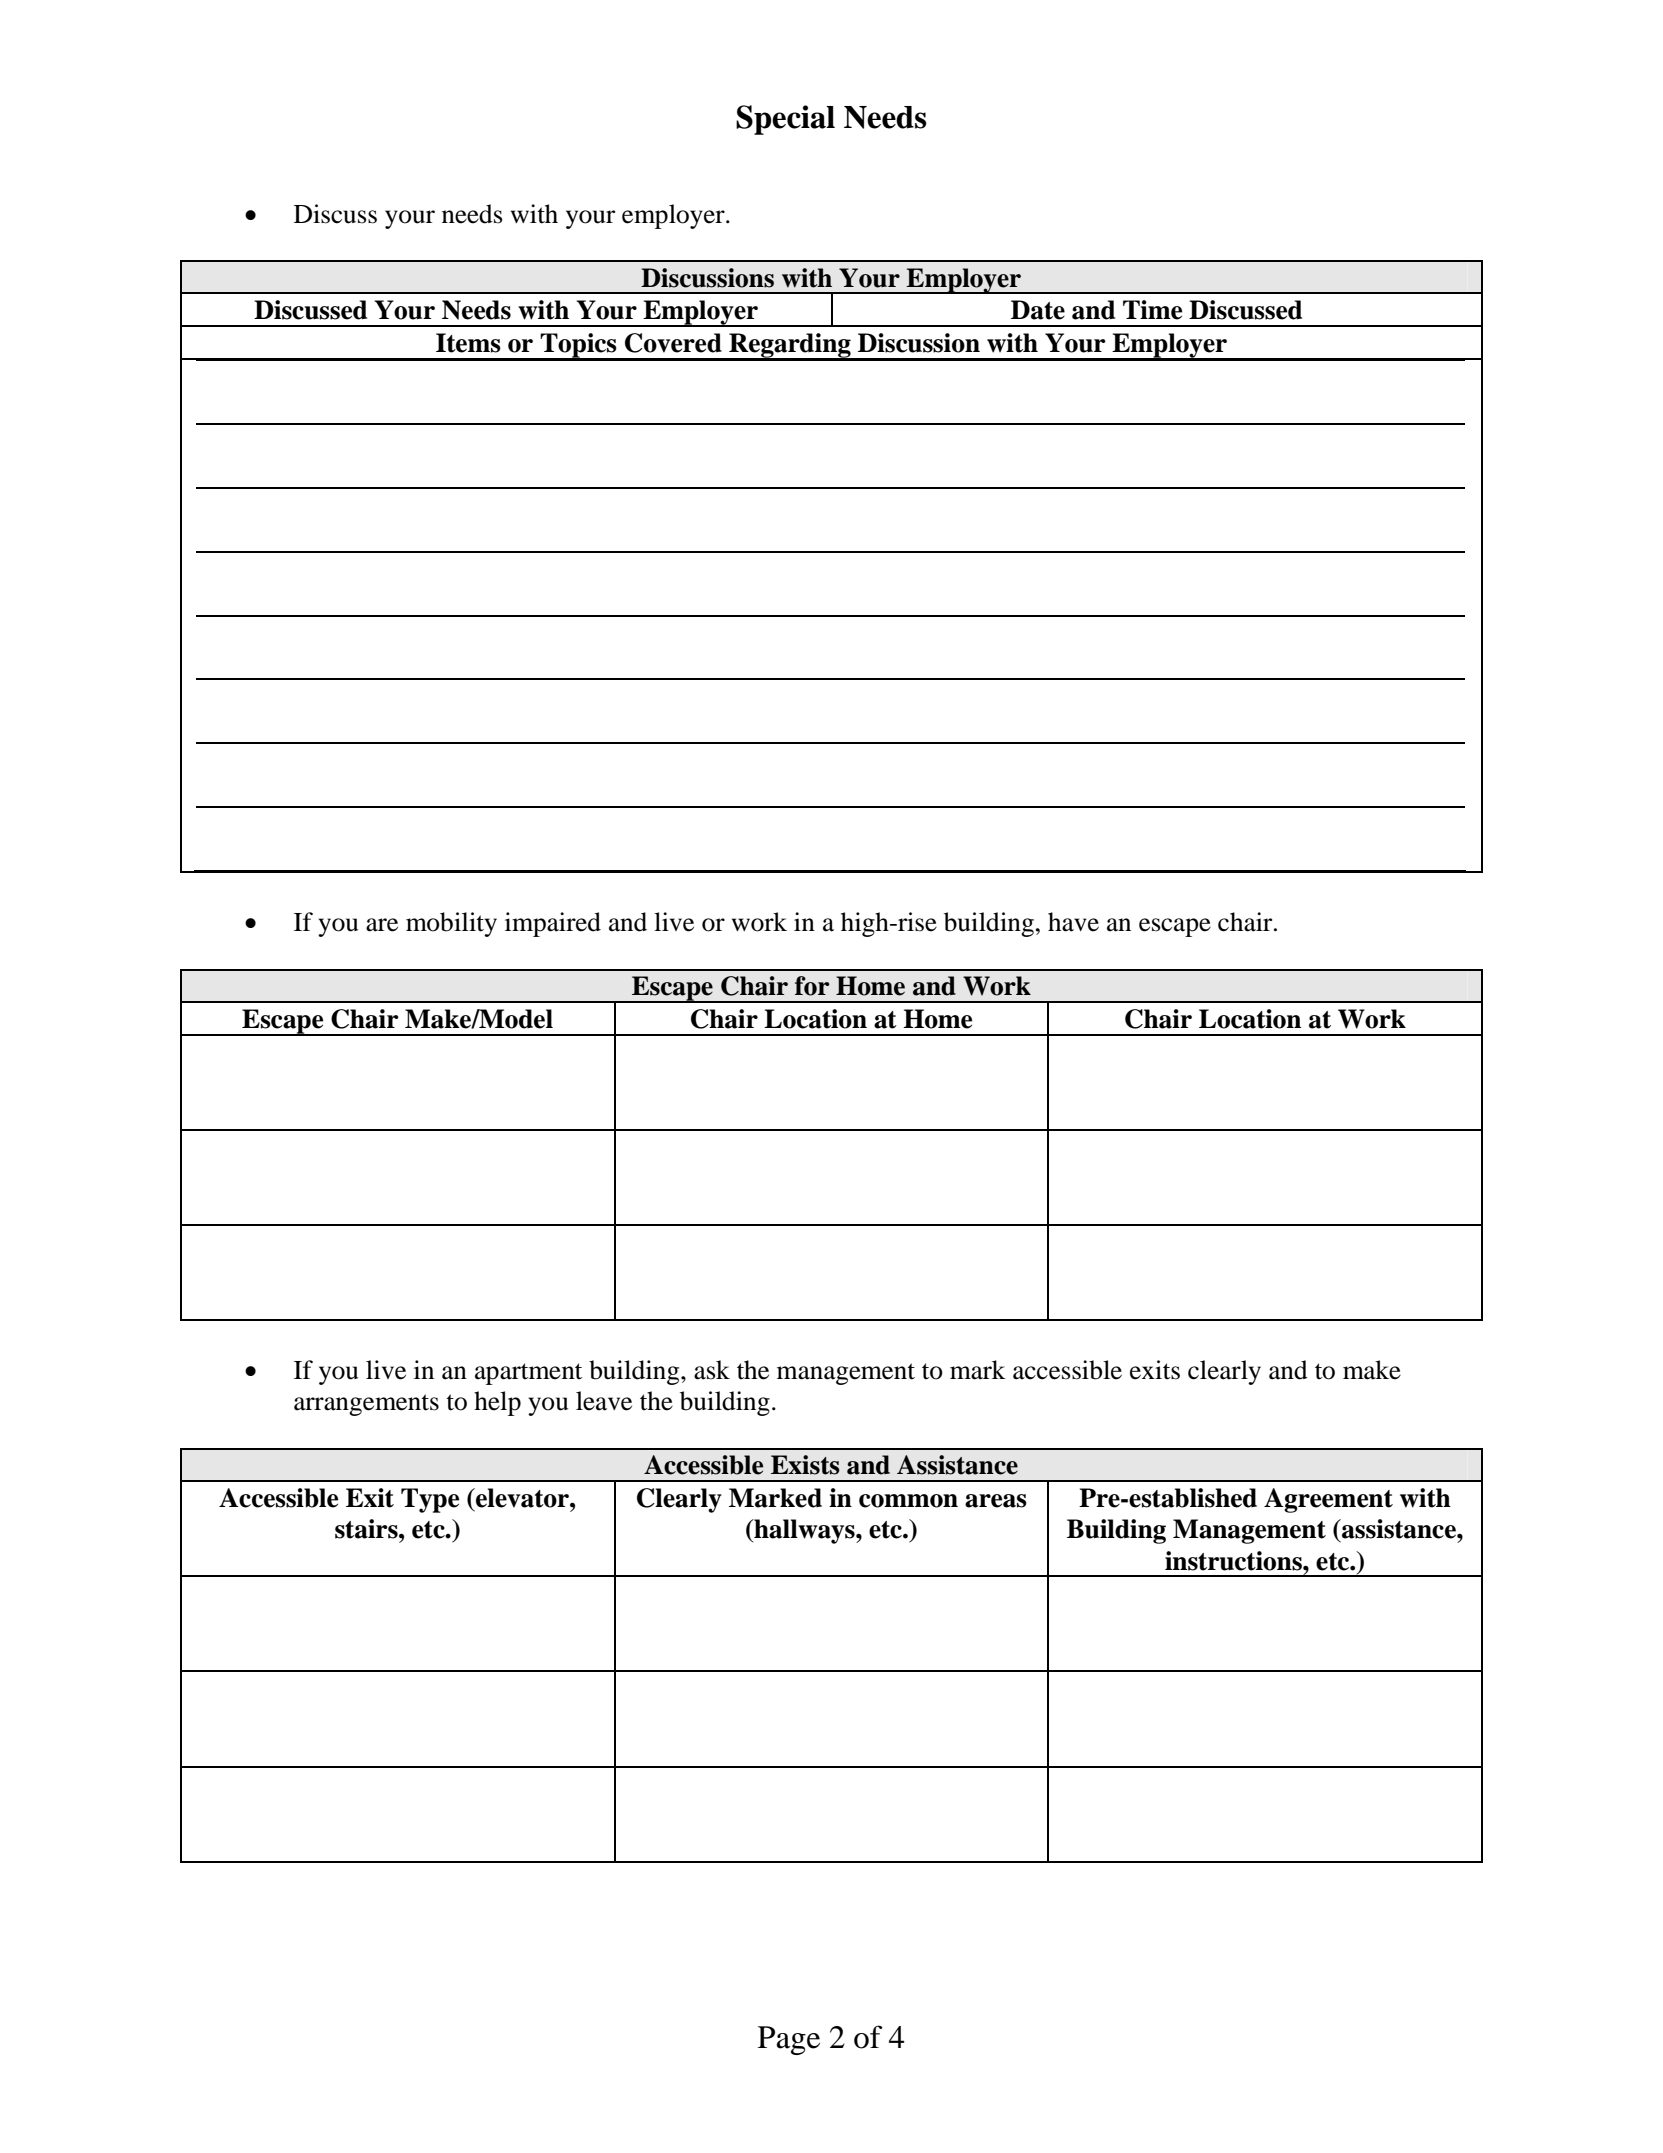 The image size is (1663, 2153). I want to click on Page, so click(789, 2040).
